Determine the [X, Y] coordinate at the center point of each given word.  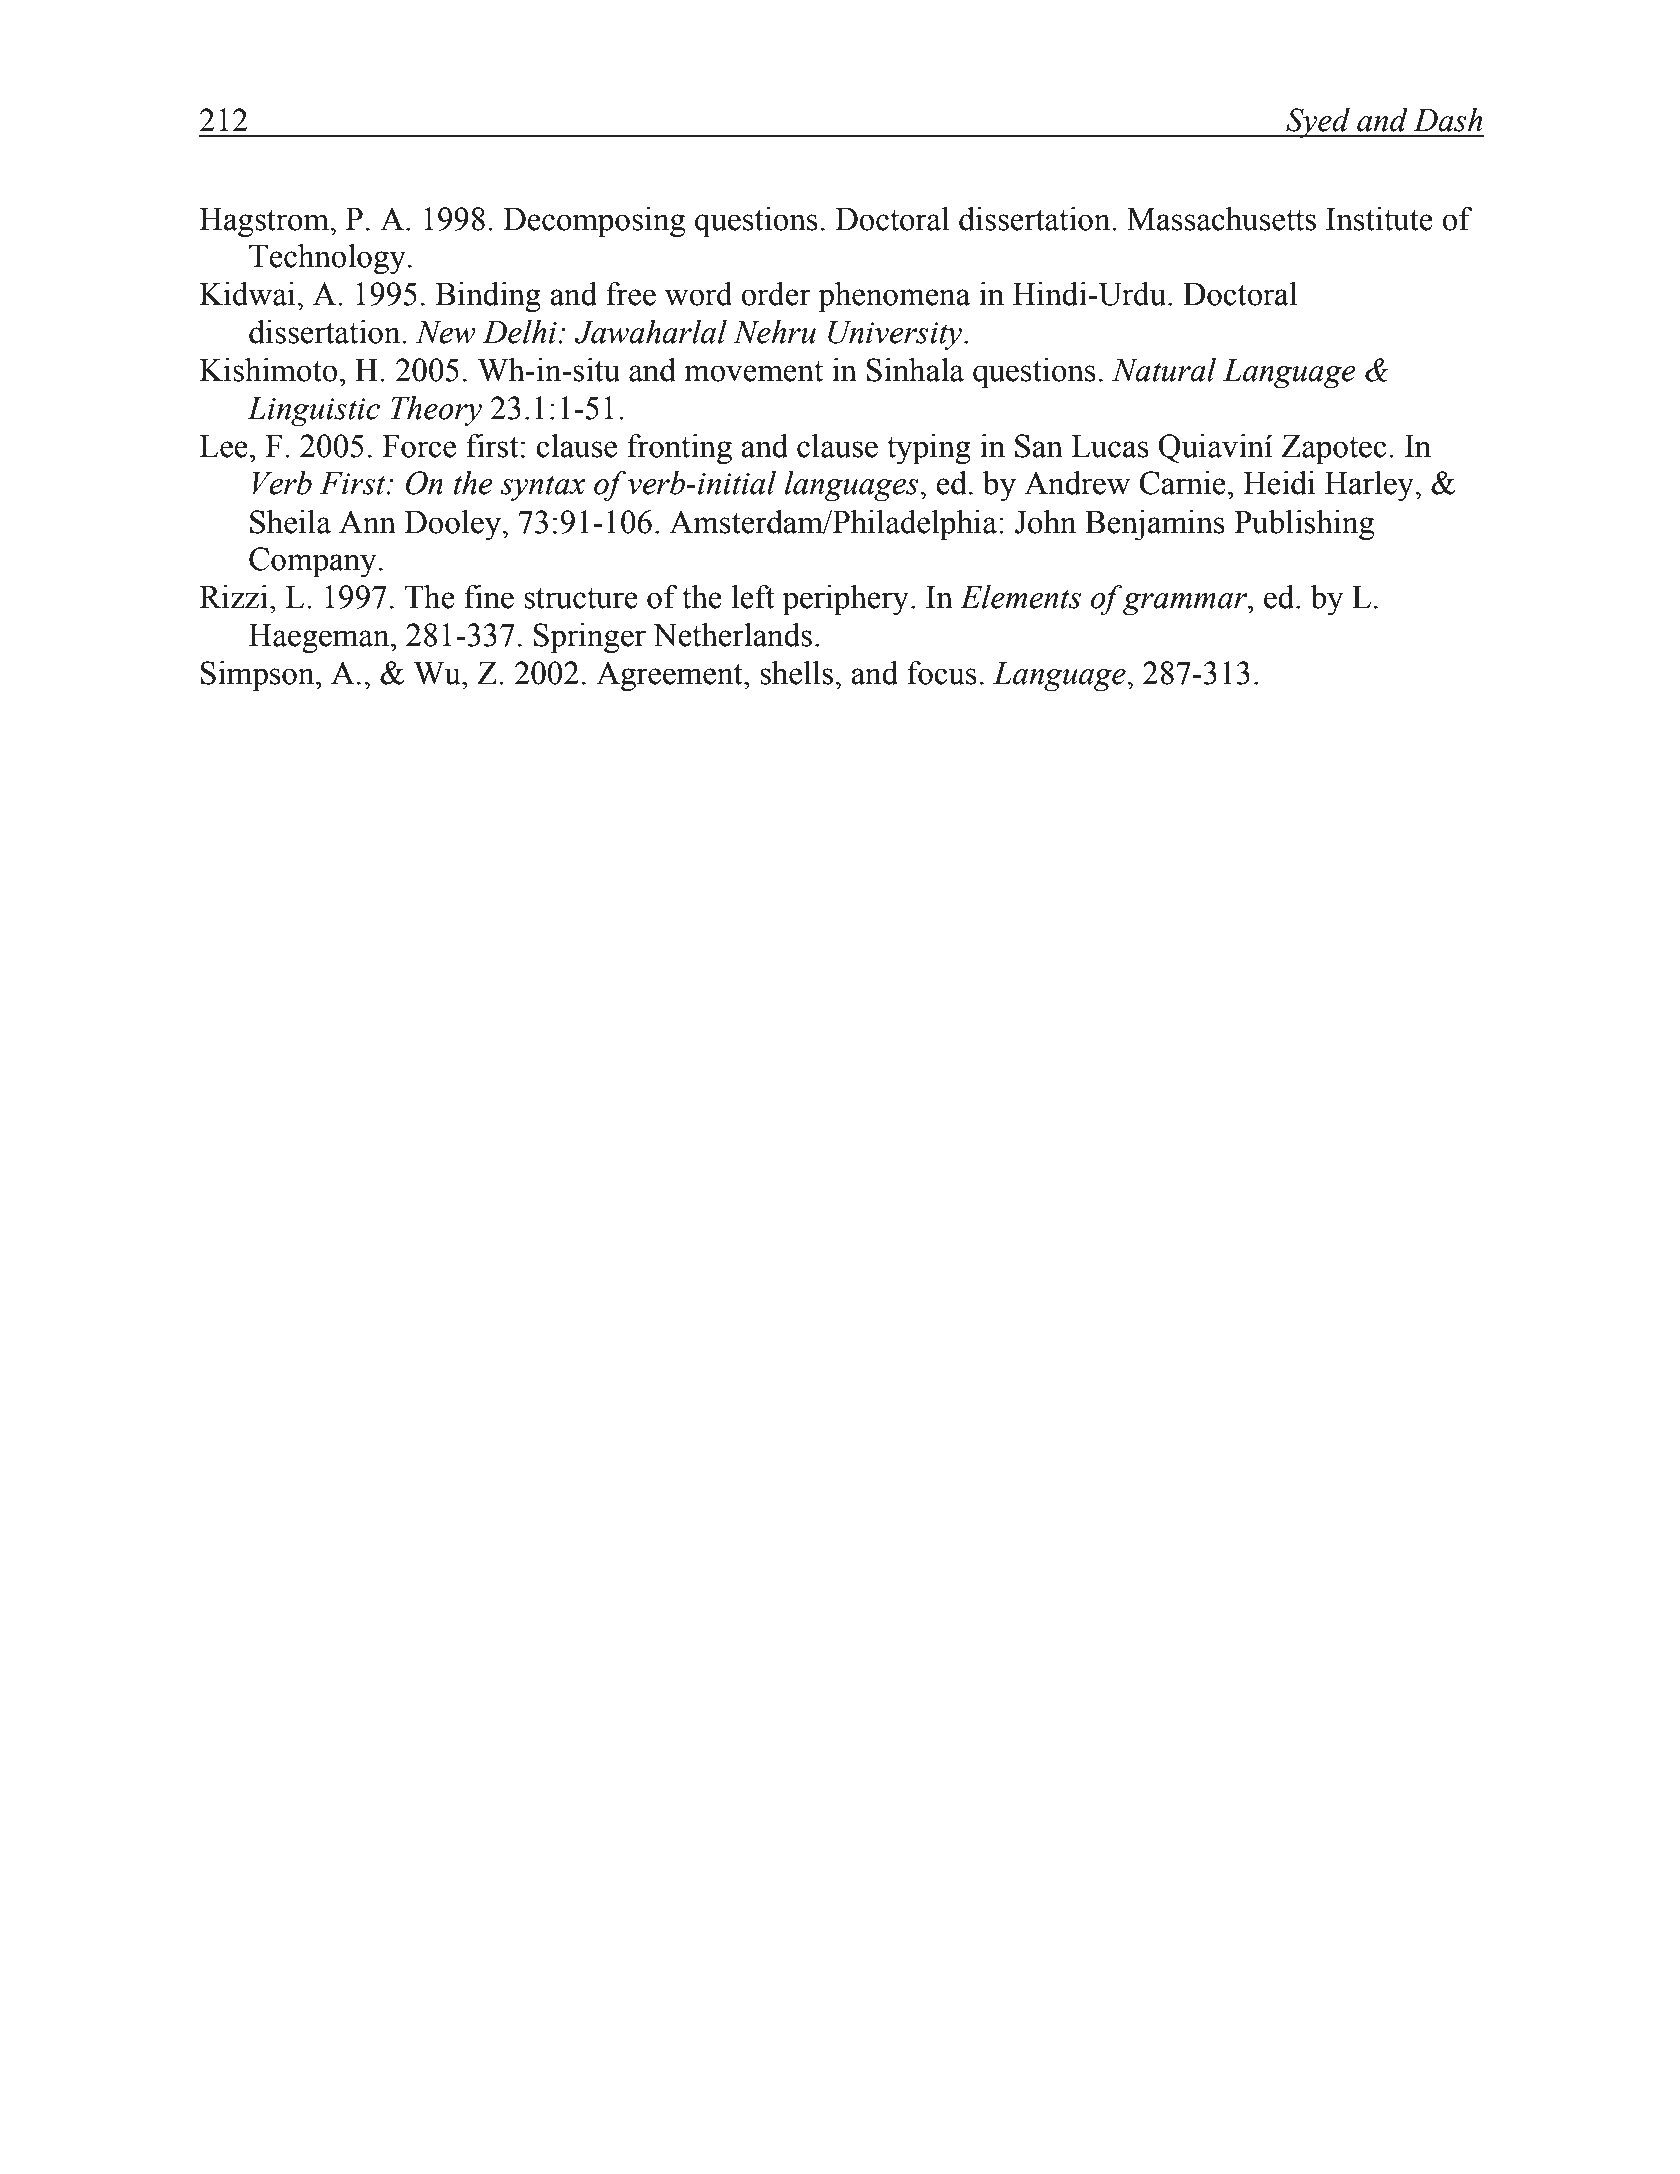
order [776, 294]
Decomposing [594, 222]
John [1046, 522]
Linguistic [313, 412]
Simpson [259, 676]
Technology [327, 259]
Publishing [1304, 525]
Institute [1379, 219]
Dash [1447, 120]
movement [753, 371]
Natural [1164, 370]
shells [798, 673]
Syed [1318, 123]
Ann [367, 521]
